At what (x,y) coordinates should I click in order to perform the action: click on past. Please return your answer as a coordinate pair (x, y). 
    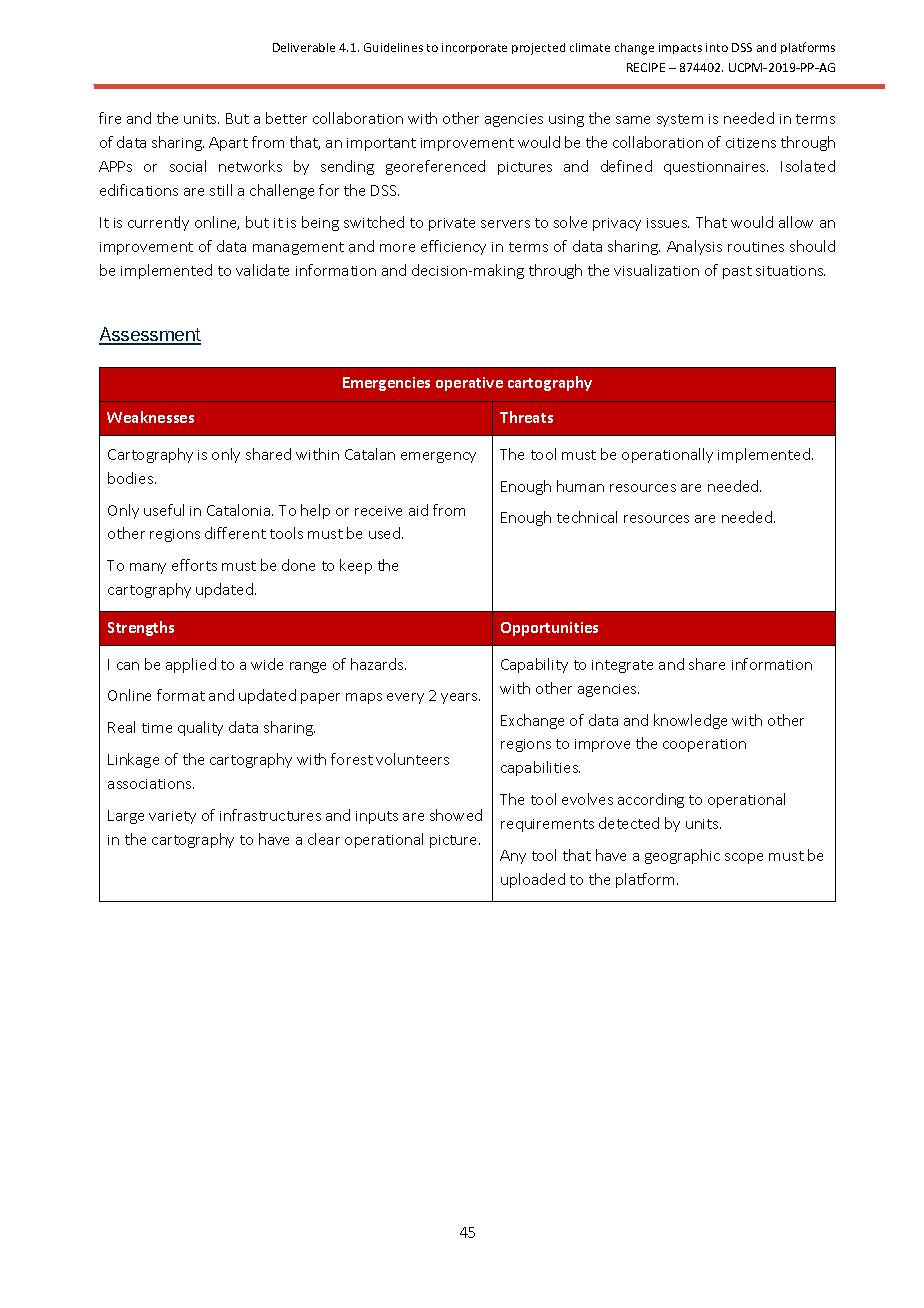
    Looking at the image, I should click on (737, 272).
